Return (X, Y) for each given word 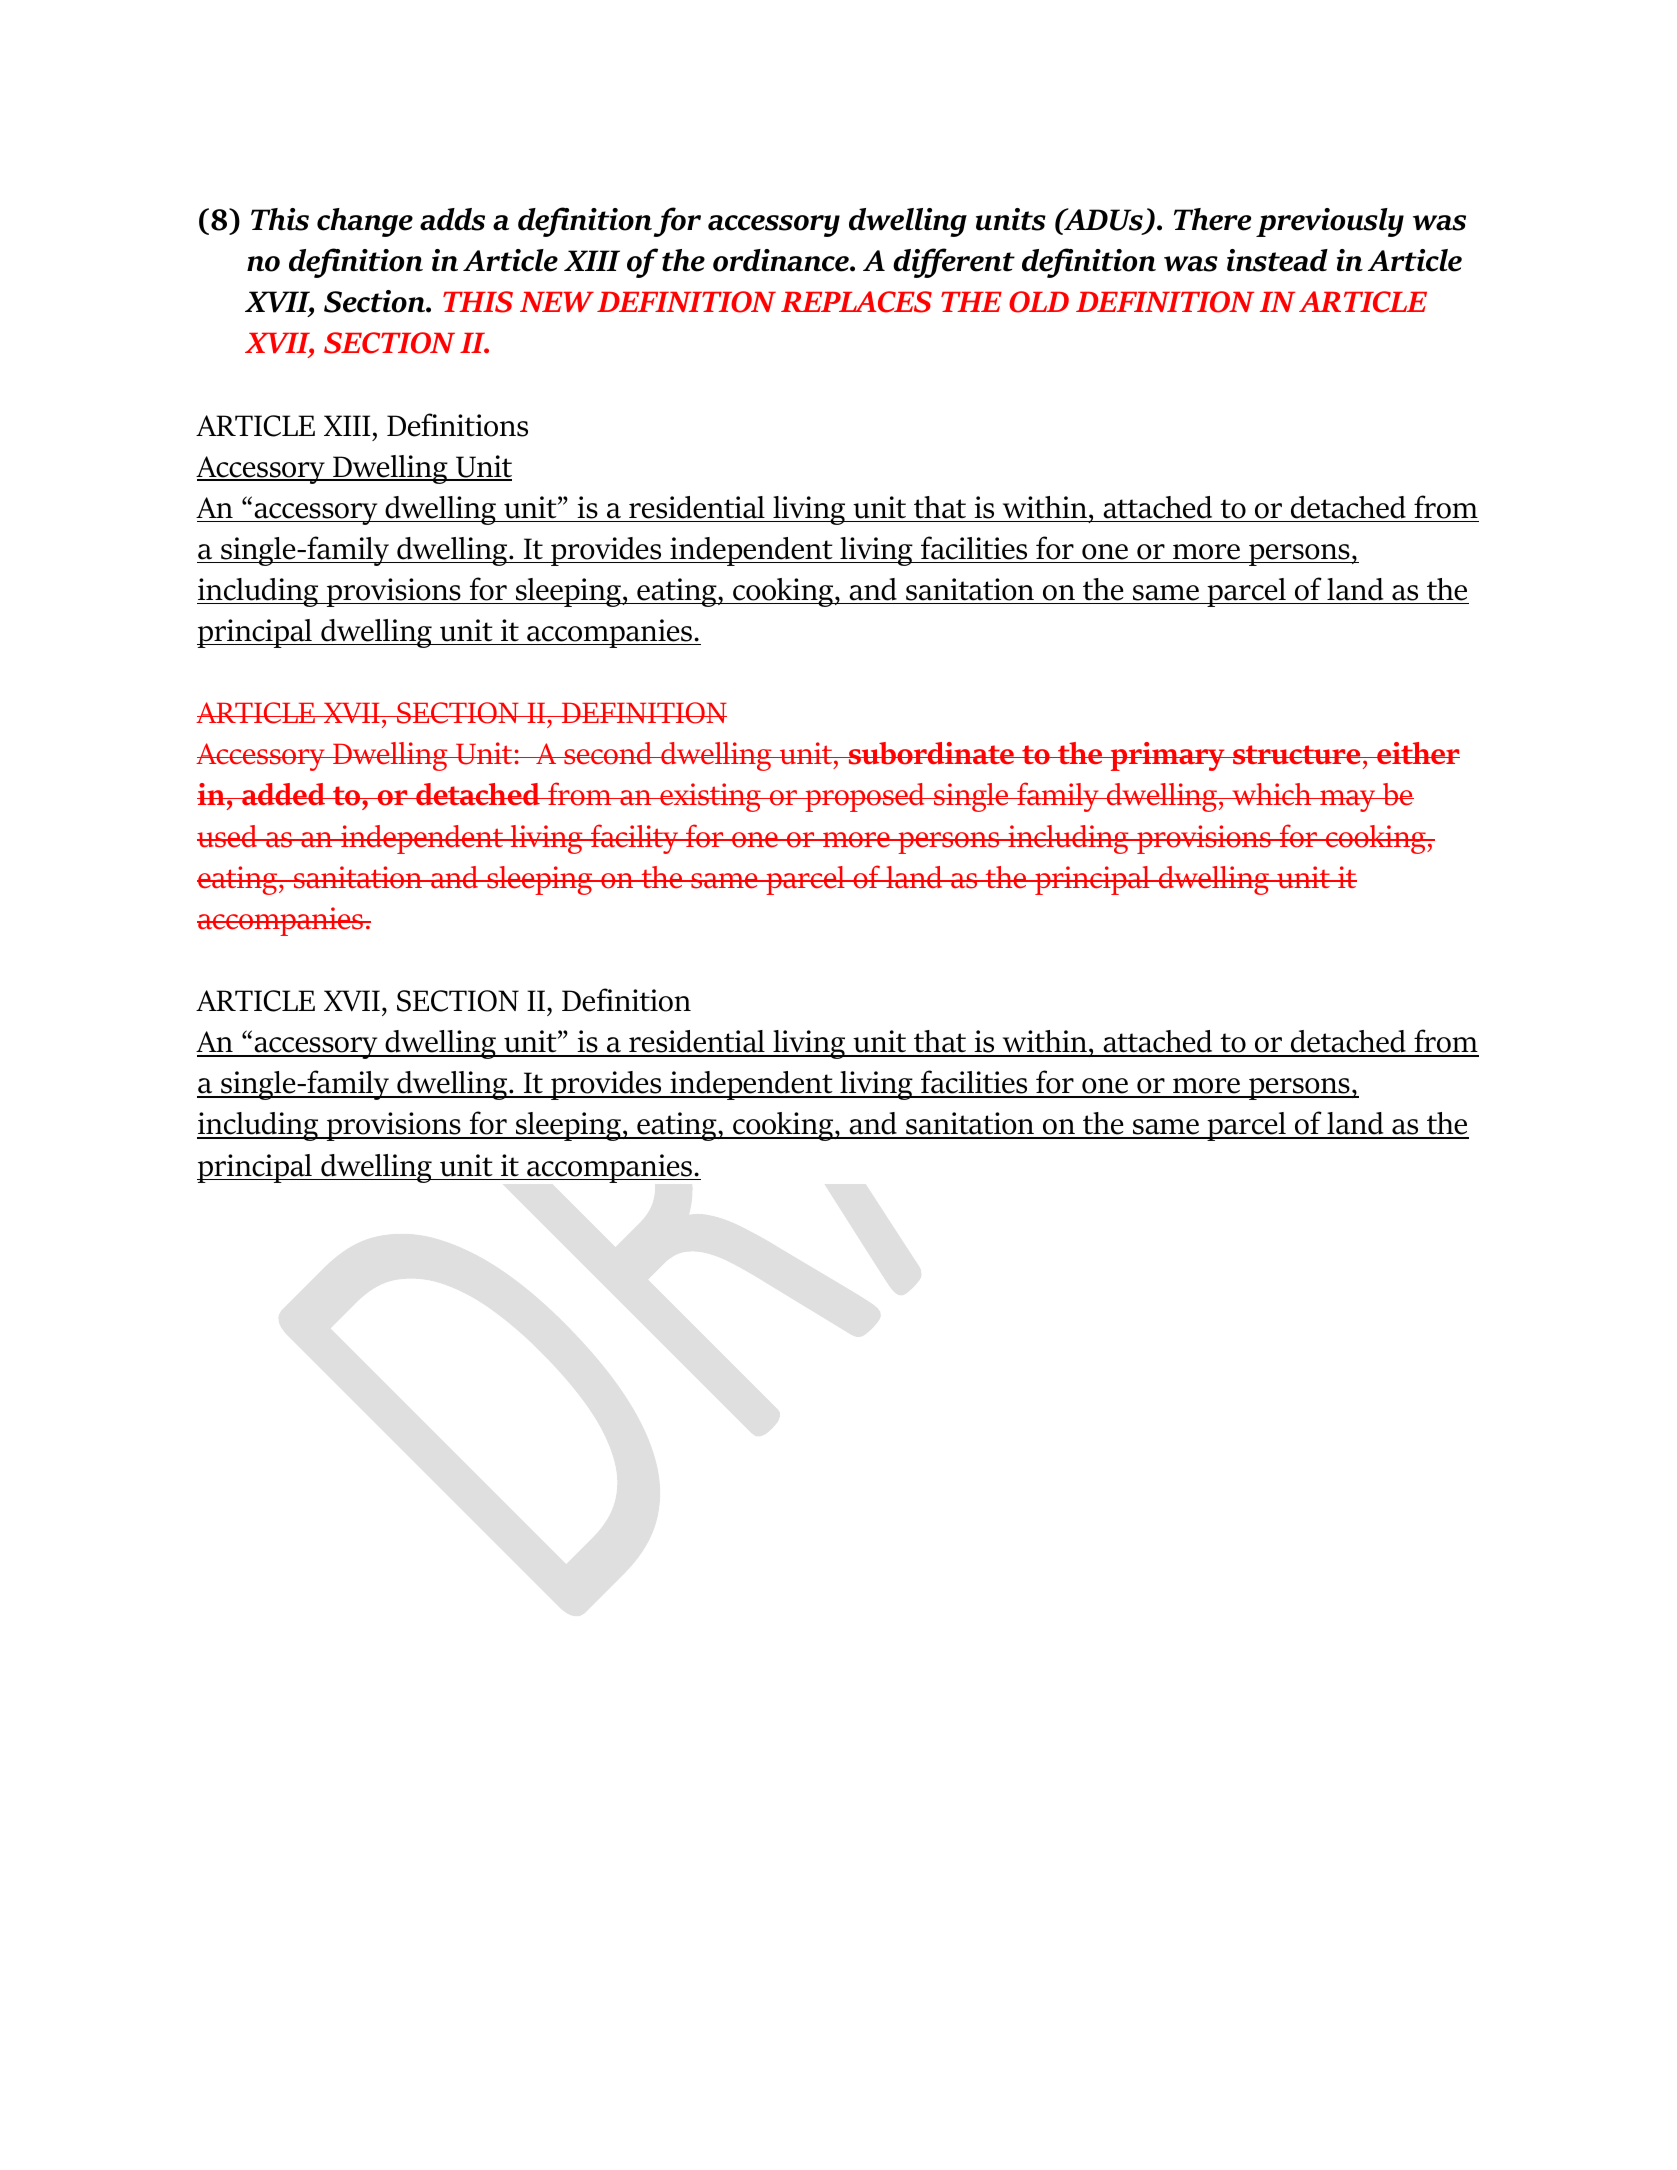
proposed (865, 797)
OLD (1039, 302)
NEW (557, 302)
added (284, 794)
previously (1330, 222)
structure (1297, 755)
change (365, 222)
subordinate (931, 753)
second (608, 753)
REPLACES (856, 302)
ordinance (782, 260)
